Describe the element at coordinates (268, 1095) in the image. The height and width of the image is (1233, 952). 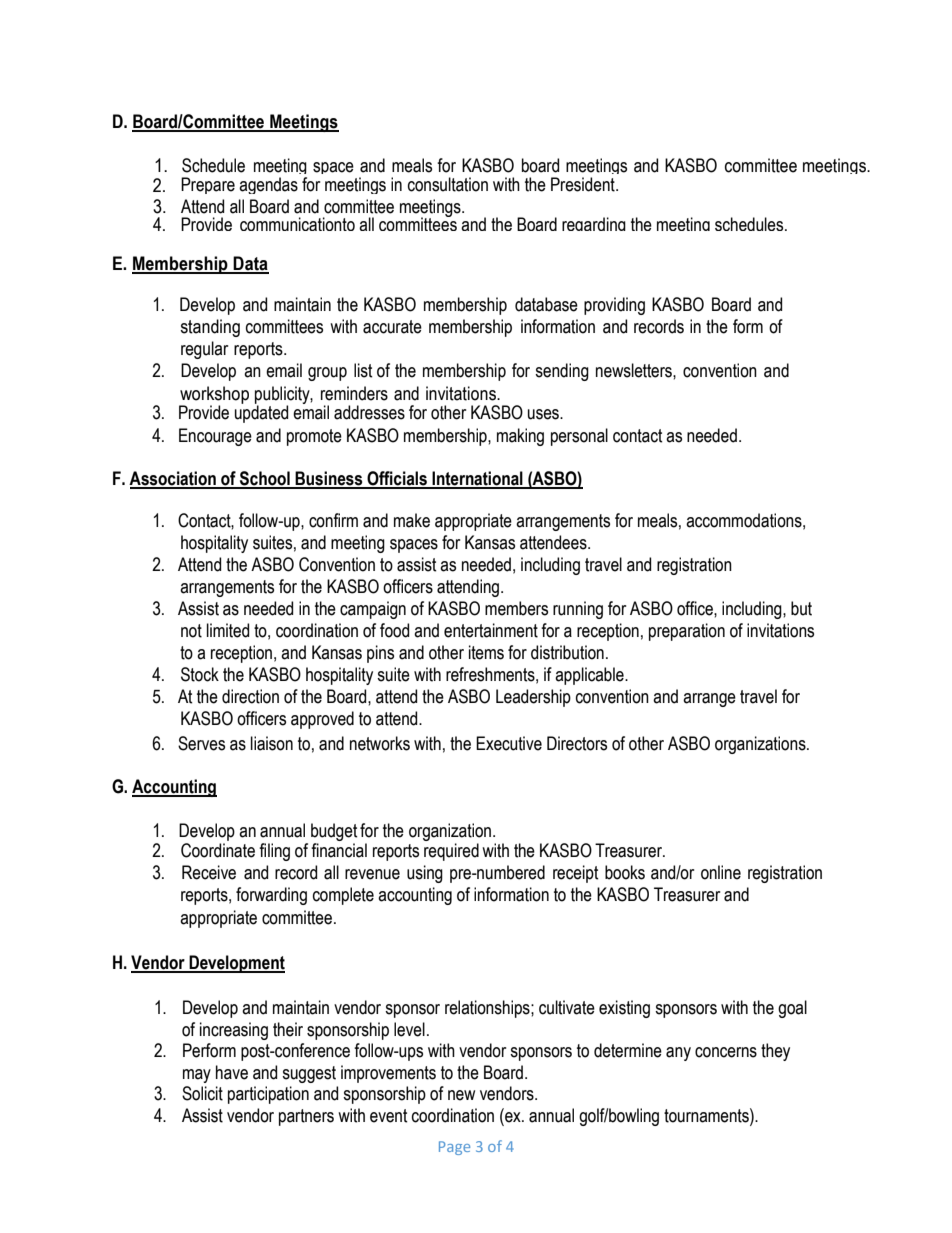
I see `participation` at that location.
